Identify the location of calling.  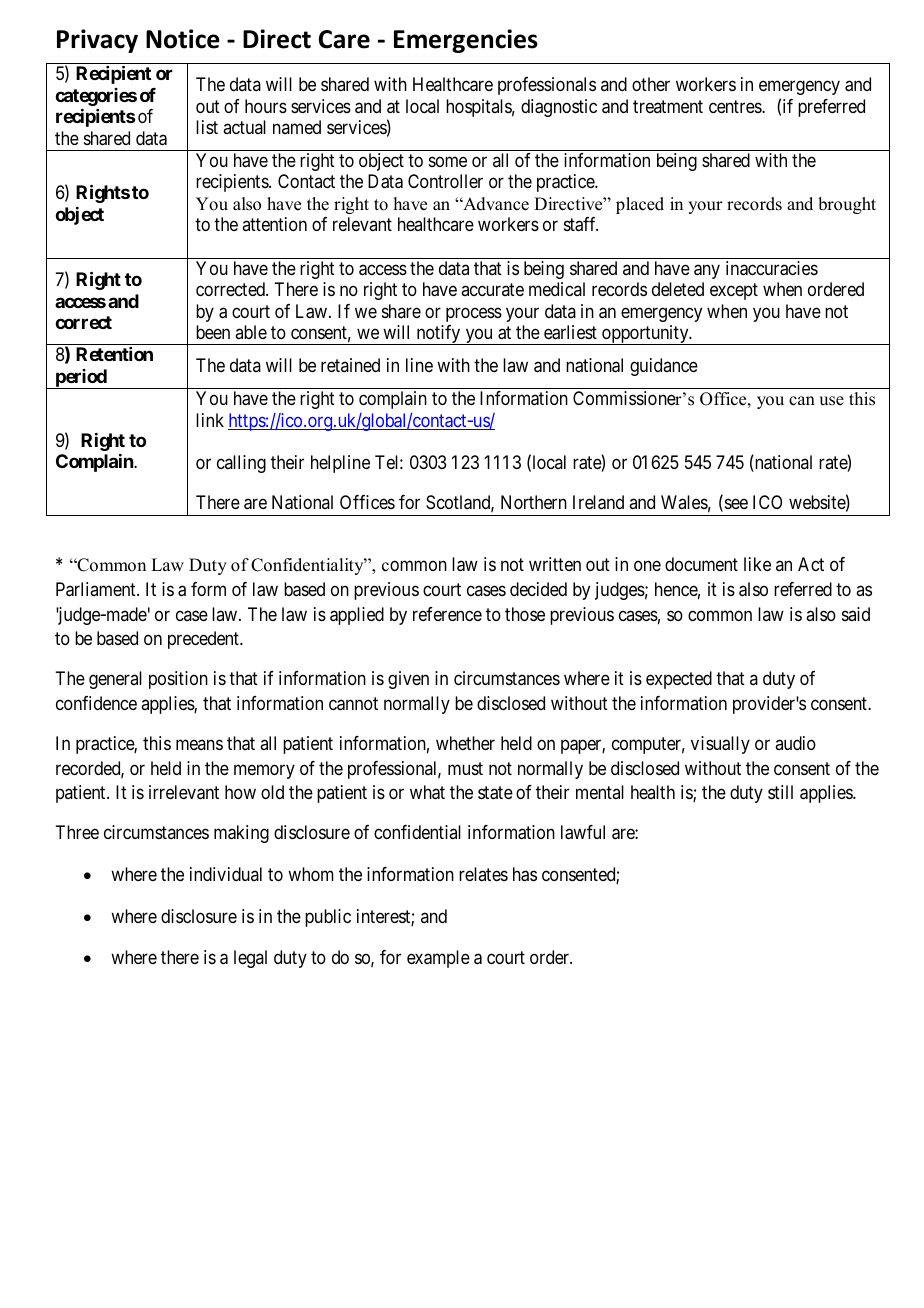
(241, 464).
